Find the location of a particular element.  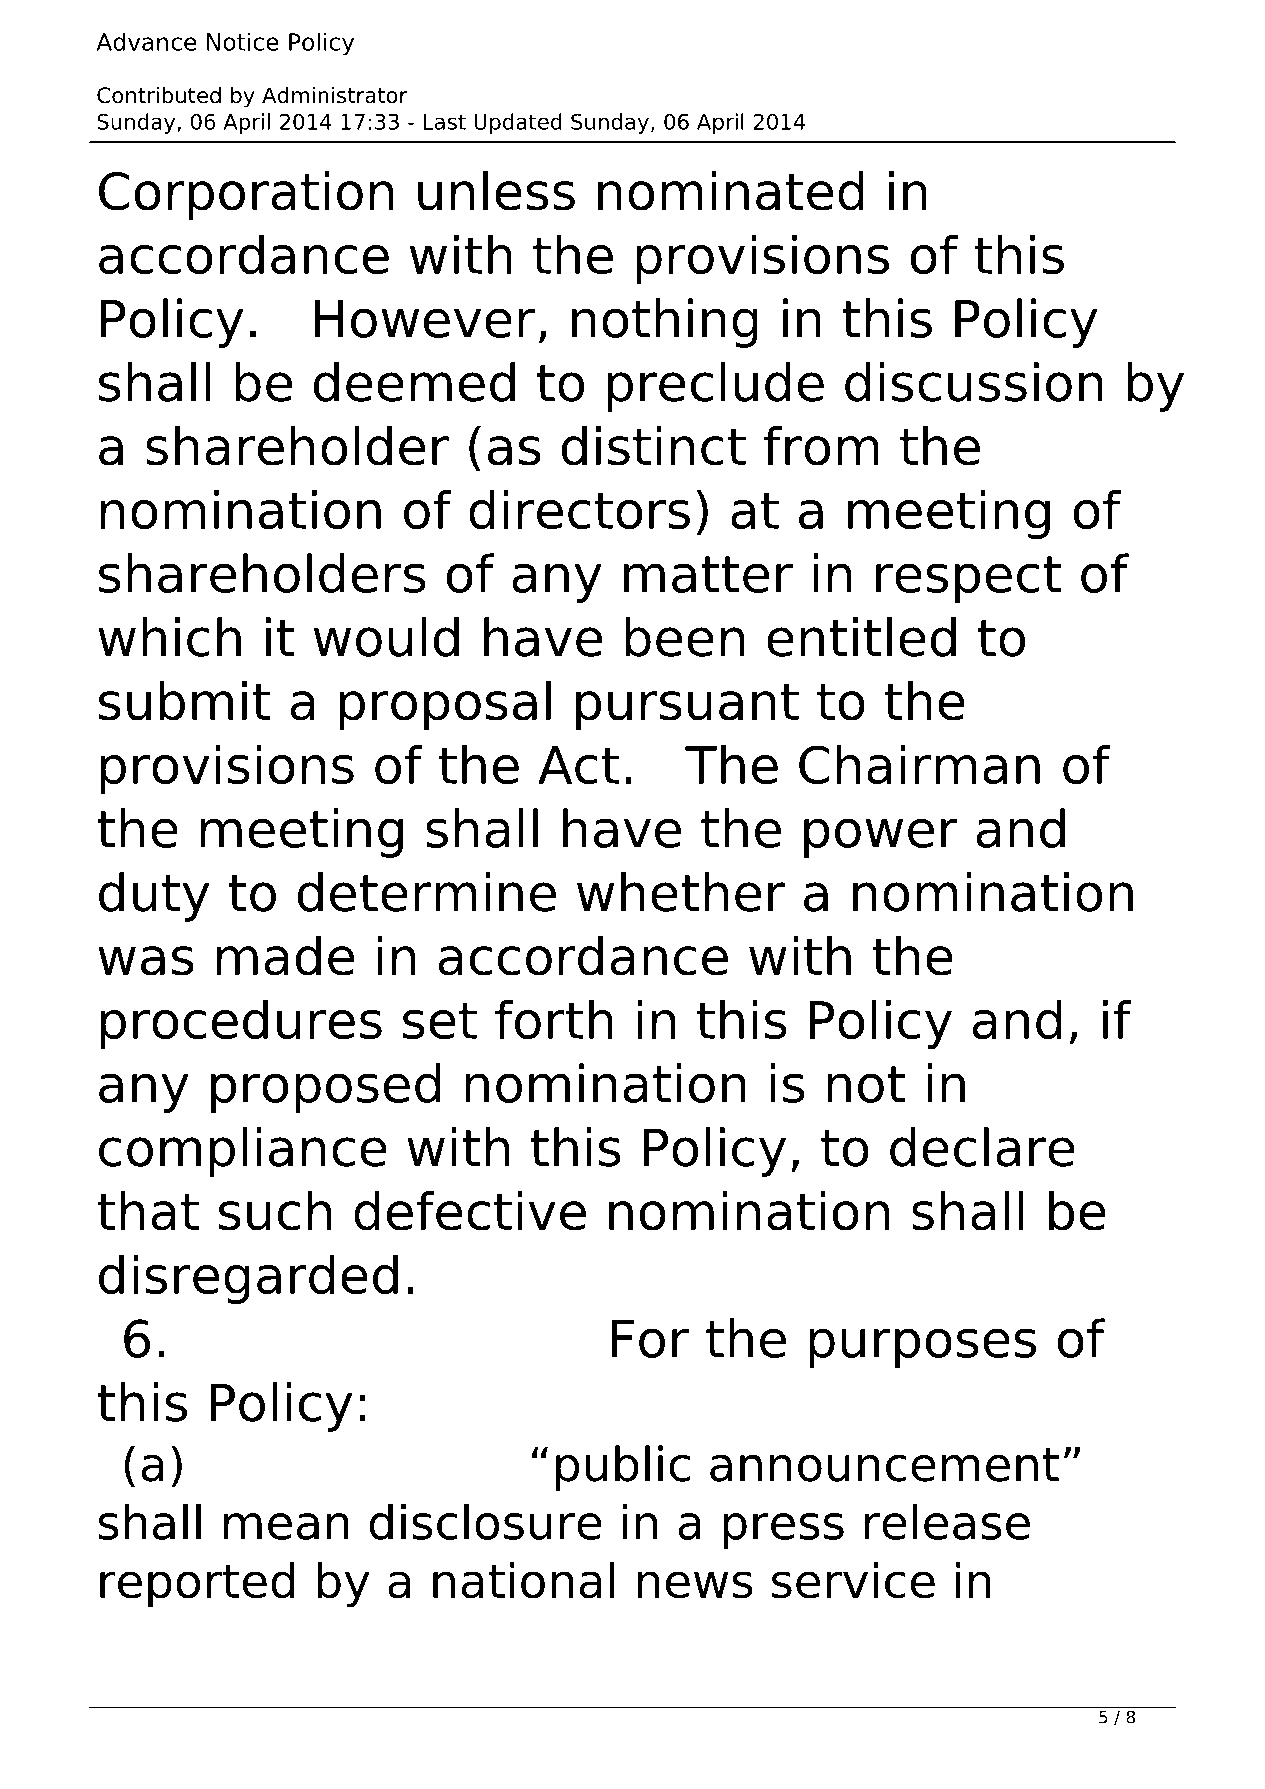

mean is located at coordinates (286, 1526).
